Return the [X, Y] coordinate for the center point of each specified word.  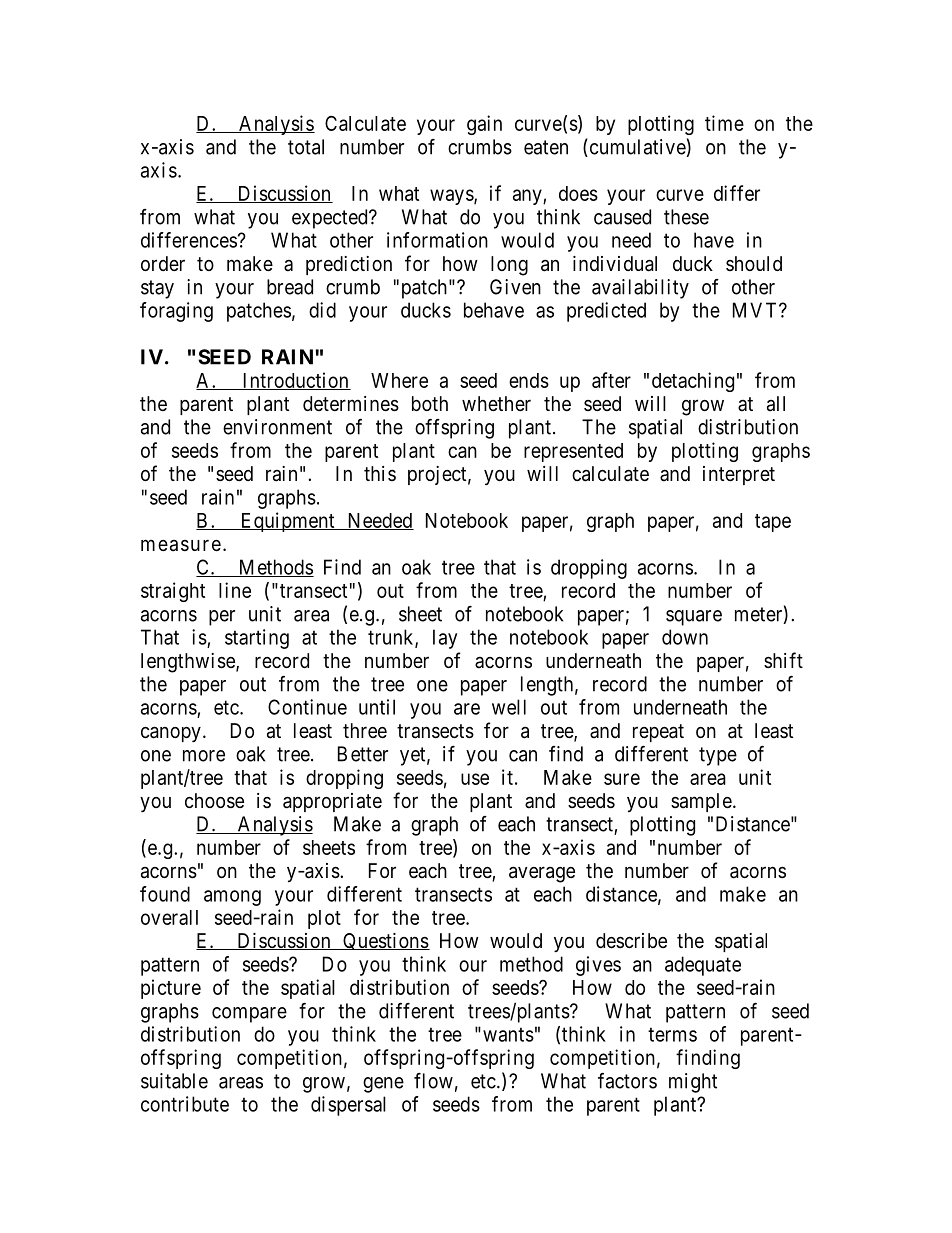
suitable [174, 1081]
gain [484, 125]
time [724, 123]
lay [445, 639]
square [694, 618]
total [306, 147]
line [235, 590]
